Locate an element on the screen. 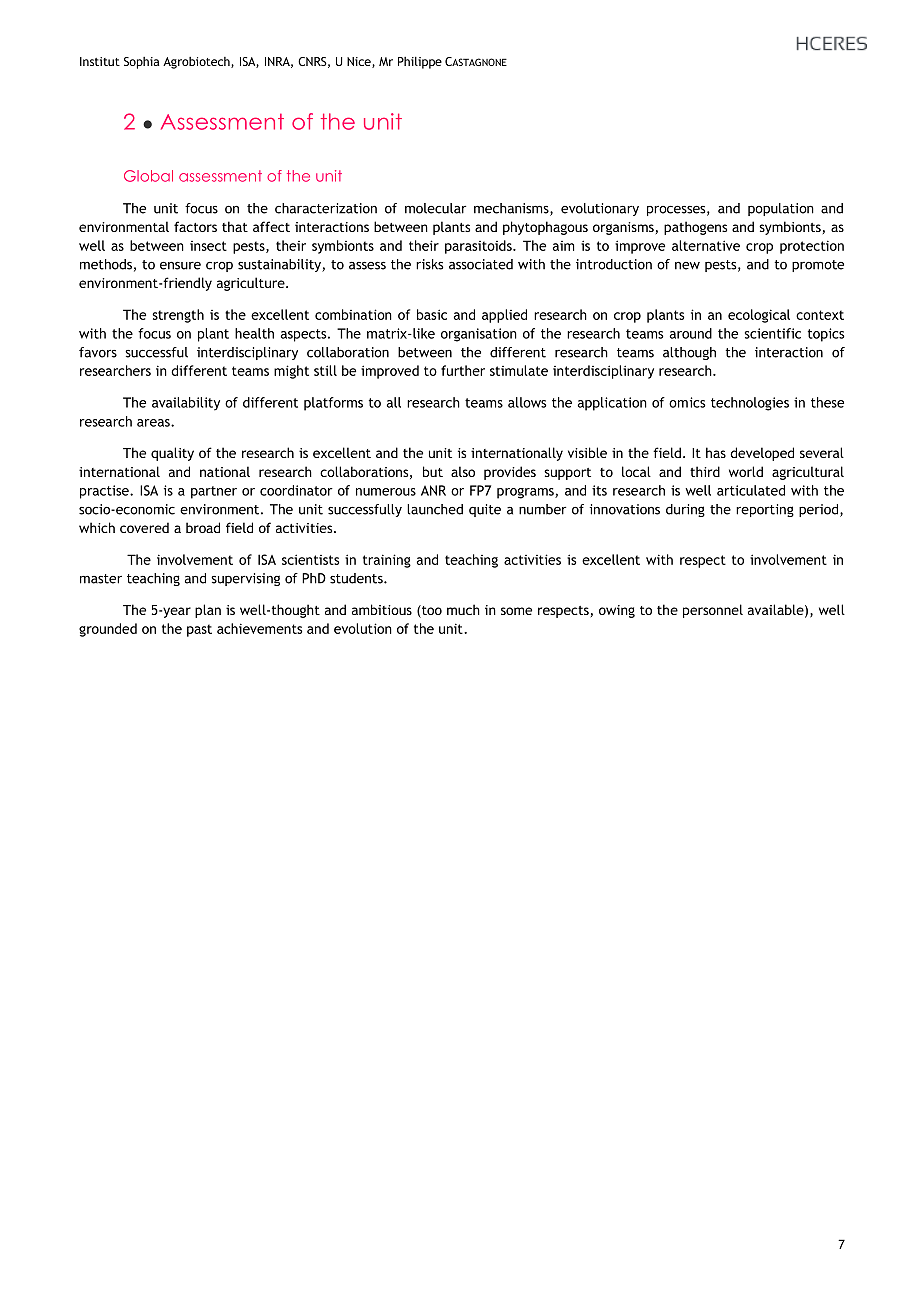  Sophia is located at coordinates (142, 63).
